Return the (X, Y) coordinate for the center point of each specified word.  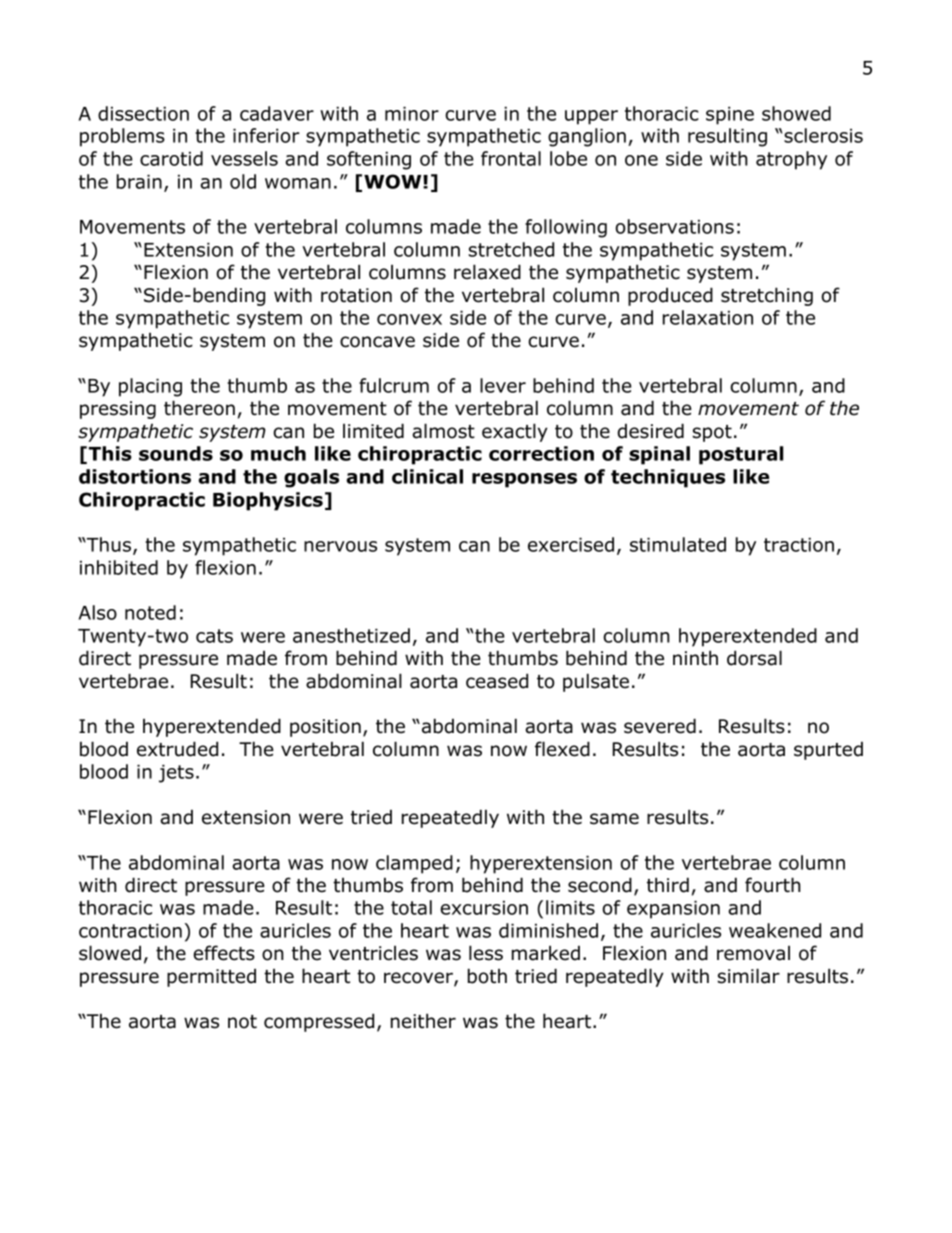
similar (749, 976)
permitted (211, 977)
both (487, 976)
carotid (171, 158)
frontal (511, 158)
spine (730, 116)
